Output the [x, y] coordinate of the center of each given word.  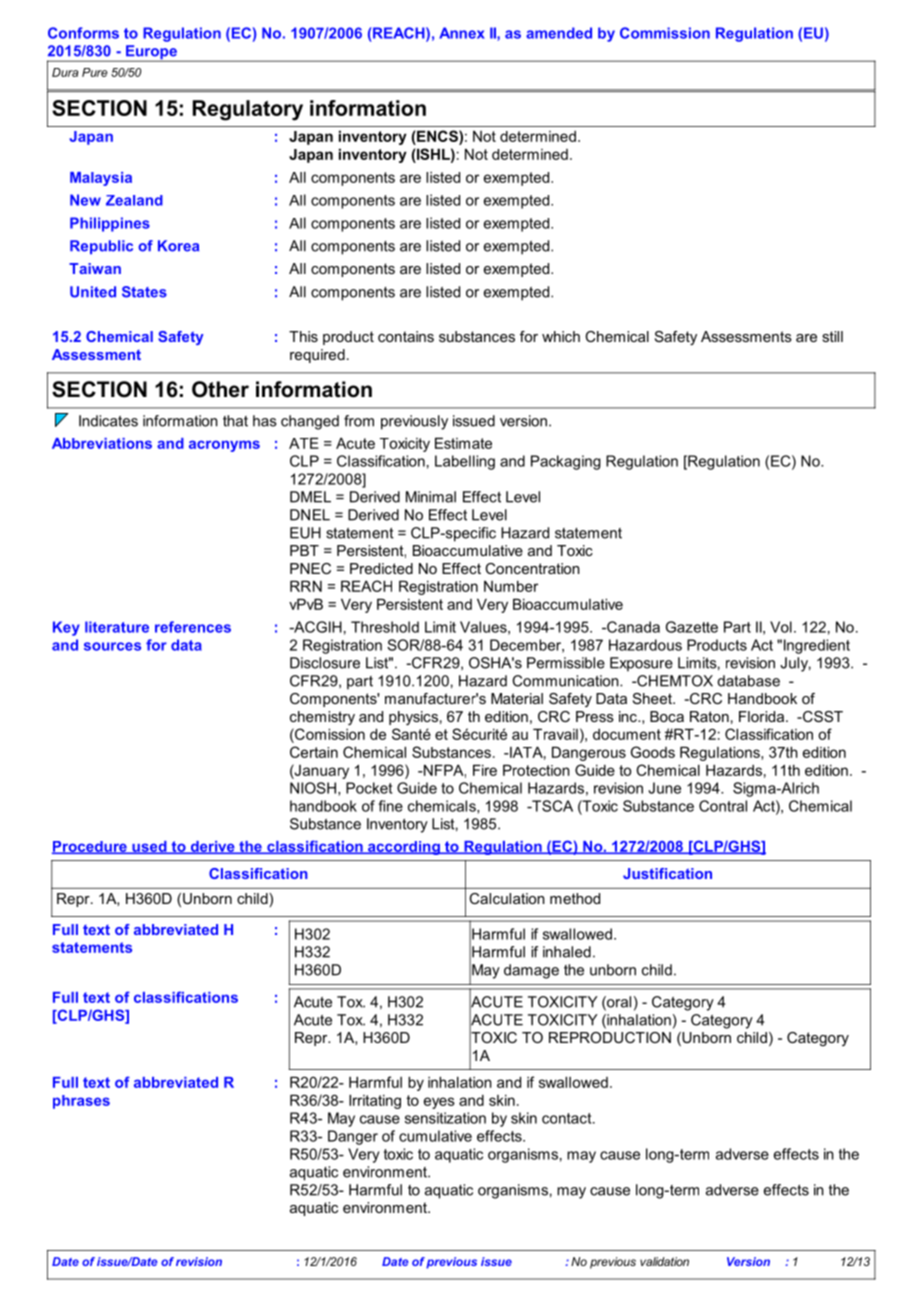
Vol [781, 627]
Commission [665, 33]
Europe [151, 53]
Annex [462, 33]
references [193, 627]
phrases [81, 1102]
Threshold [385, 627]
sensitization [445, 1118]
